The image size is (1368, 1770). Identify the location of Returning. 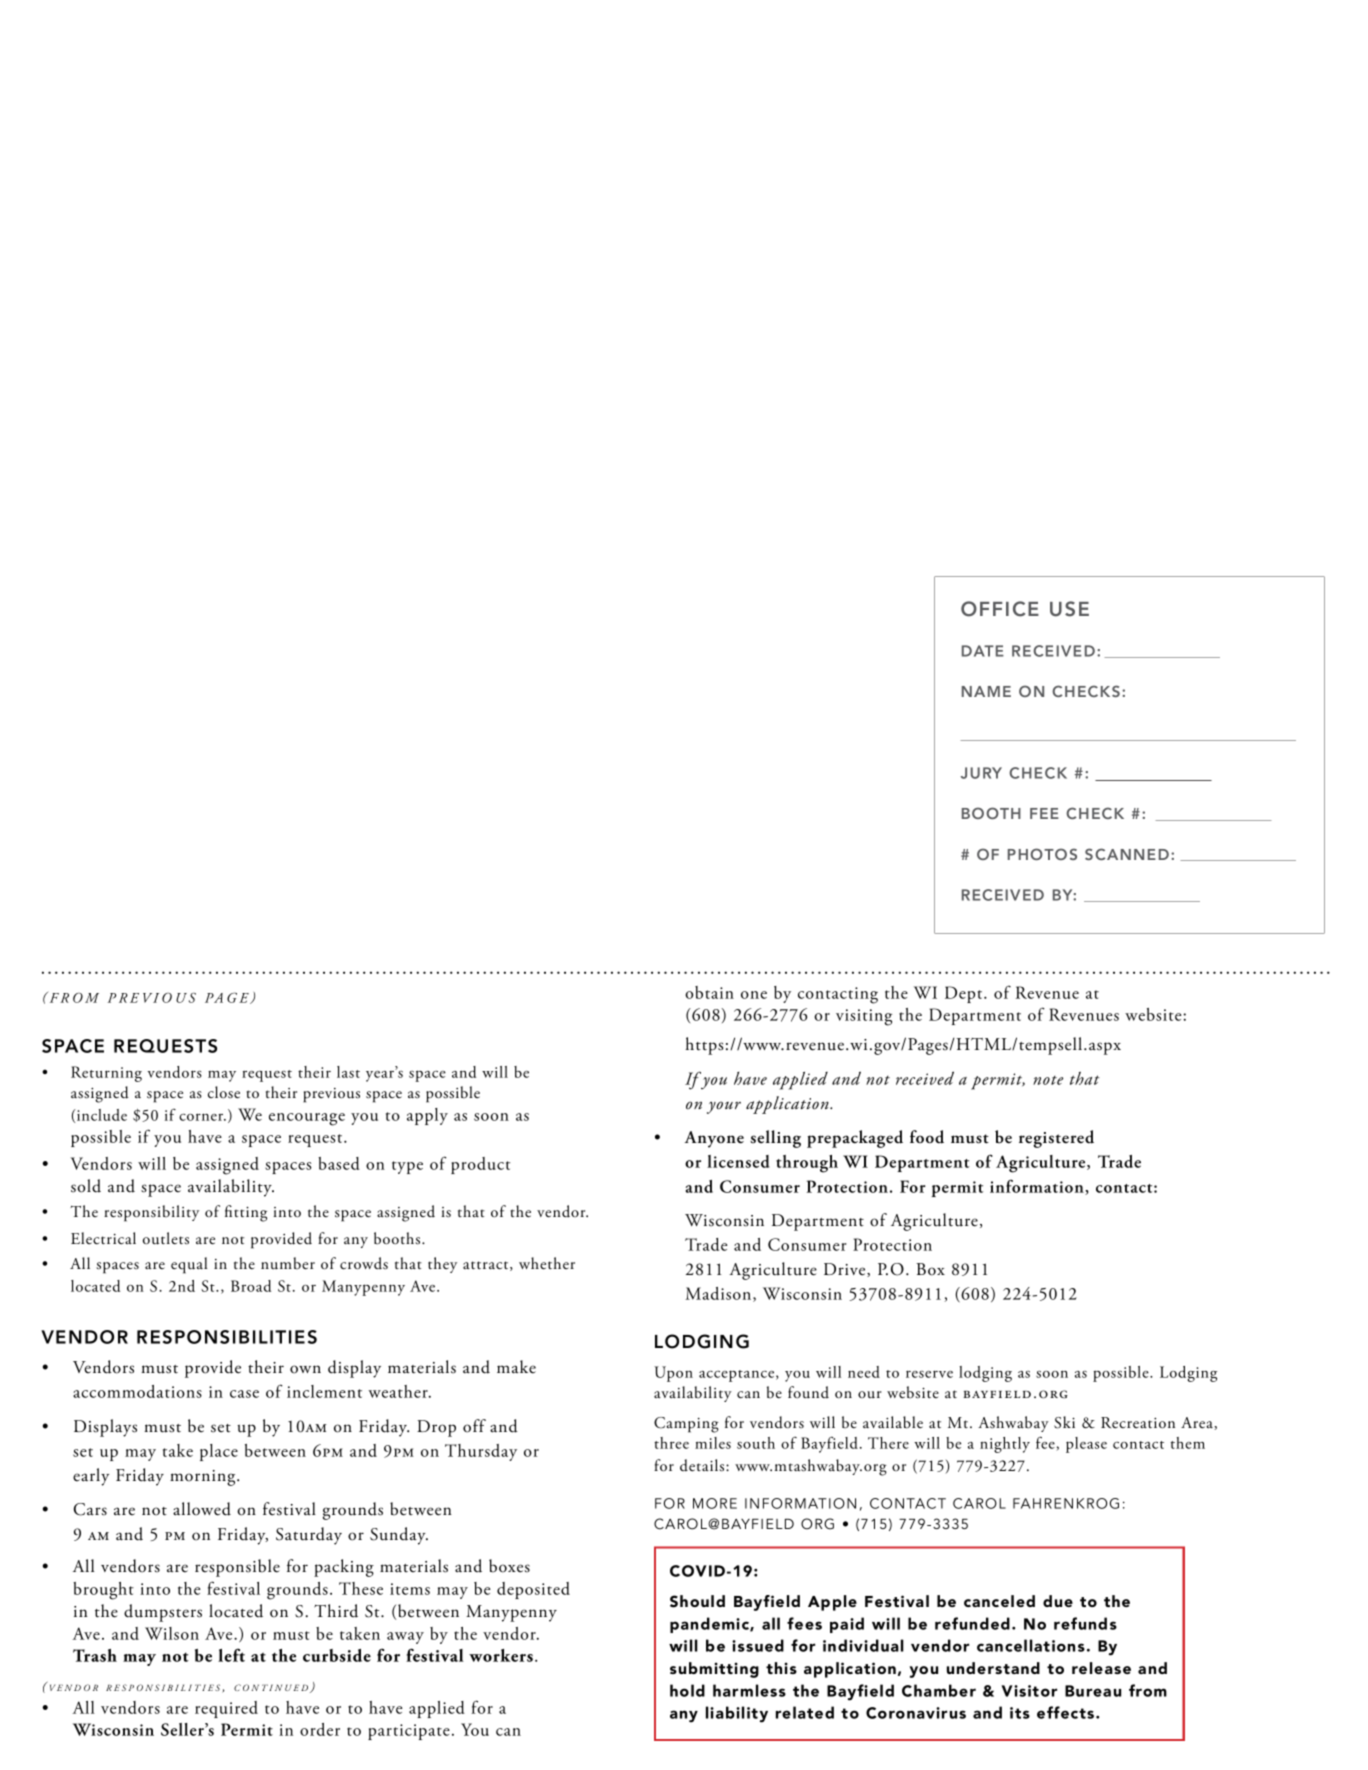
(106, 1074).
